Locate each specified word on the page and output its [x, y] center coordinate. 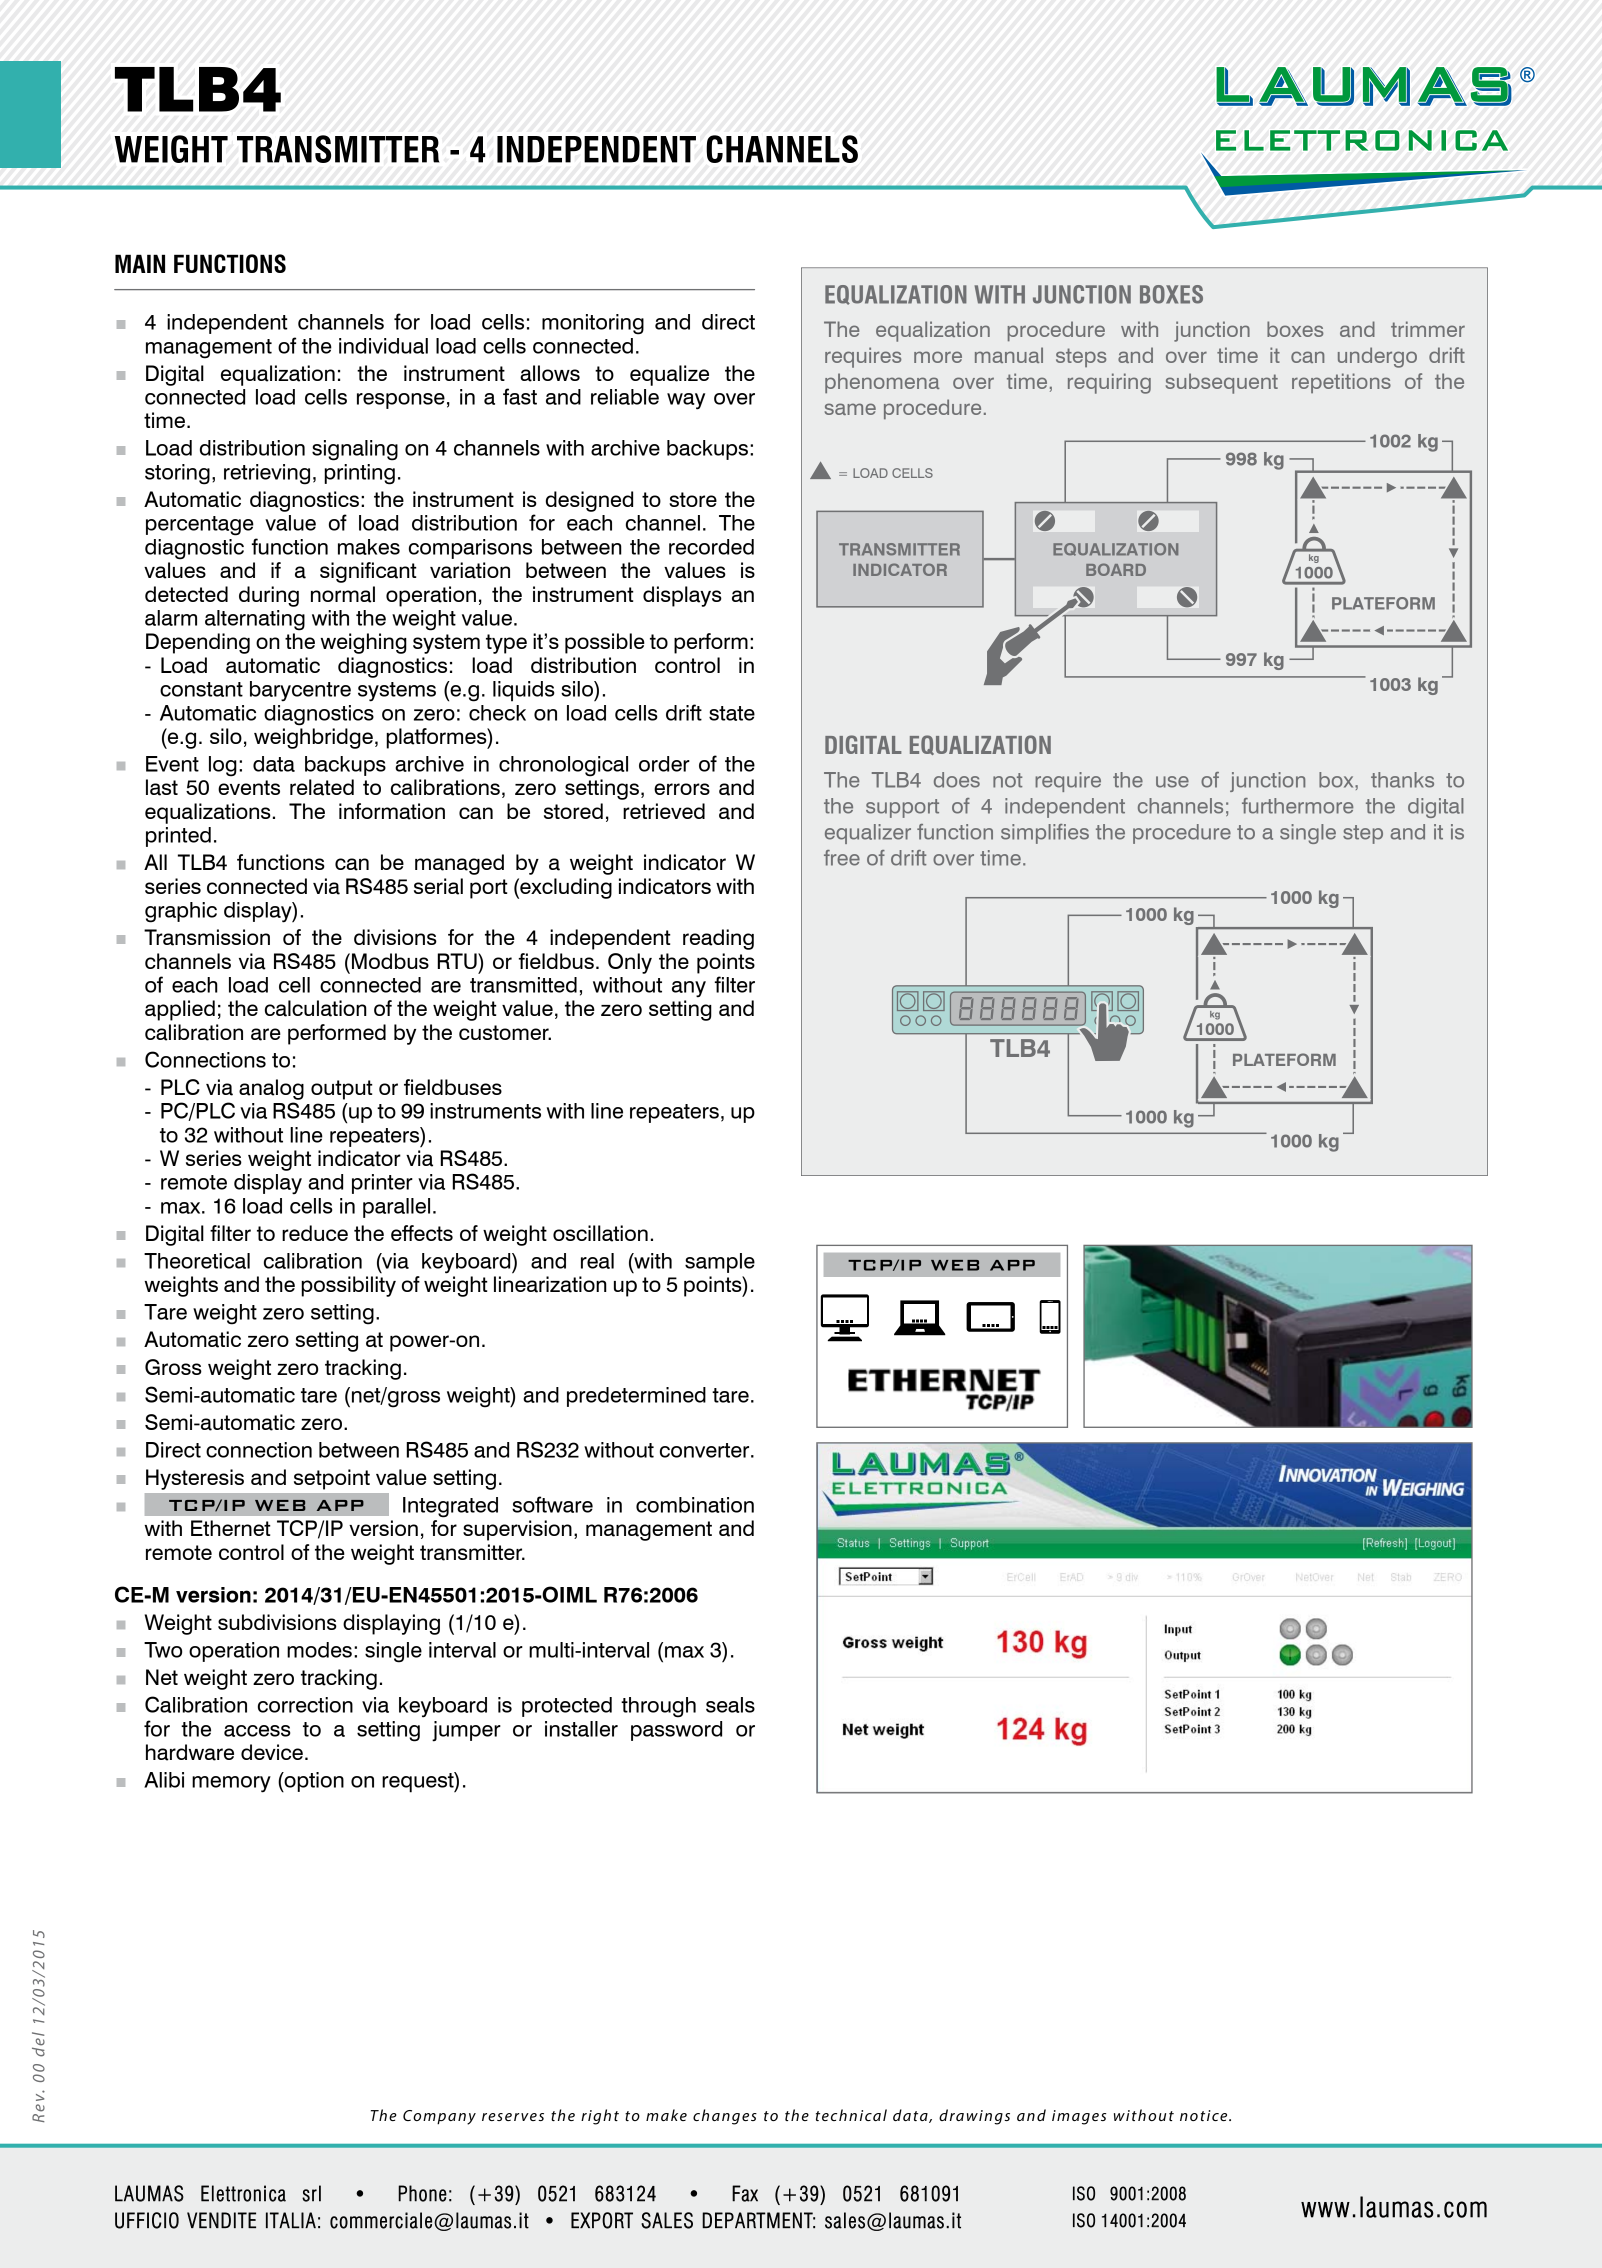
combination [695, 1505]
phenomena [882, 383]
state [732, 713]
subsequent [1222, 383]
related [322, 787]
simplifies [1045, 834]
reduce [315, 1233]
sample [720, 1263]
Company [439, 2117]
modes [319, 1650]
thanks [1402, 780]
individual [383, 346]
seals [730, 1705]
